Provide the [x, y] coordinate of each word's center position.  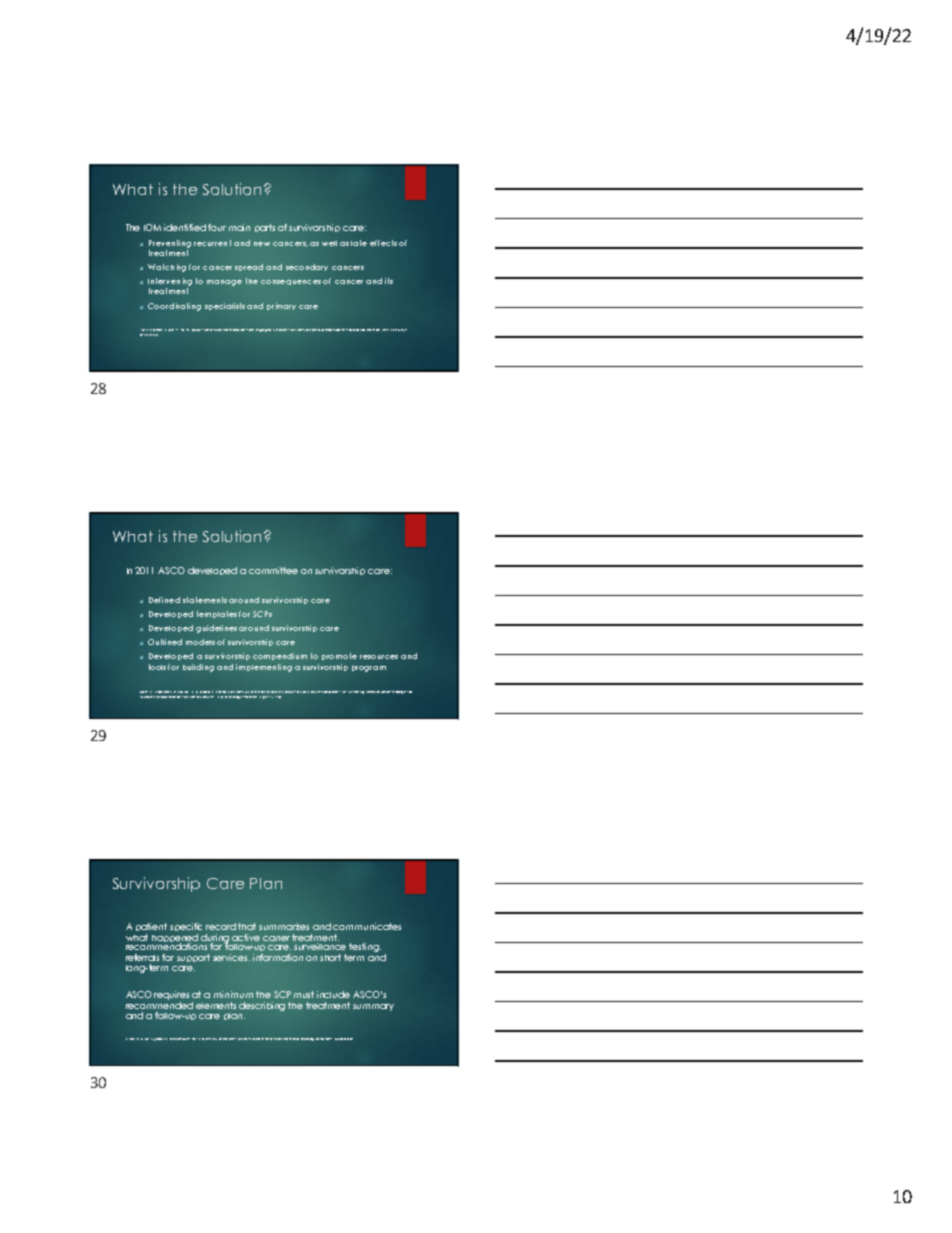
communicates [367, 926]
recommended [159, 1005]
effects [383, 243]
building [198, 668]
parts [265, 228]
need [370, 692]
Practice [249, 697]
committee [273, 570]
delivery [382, 330]
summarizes [284, 926]
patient [151, 927]
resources [379, 657]
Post [159, 330]
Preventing [170, 244]
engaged [263, 330]
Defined [164, 600]
